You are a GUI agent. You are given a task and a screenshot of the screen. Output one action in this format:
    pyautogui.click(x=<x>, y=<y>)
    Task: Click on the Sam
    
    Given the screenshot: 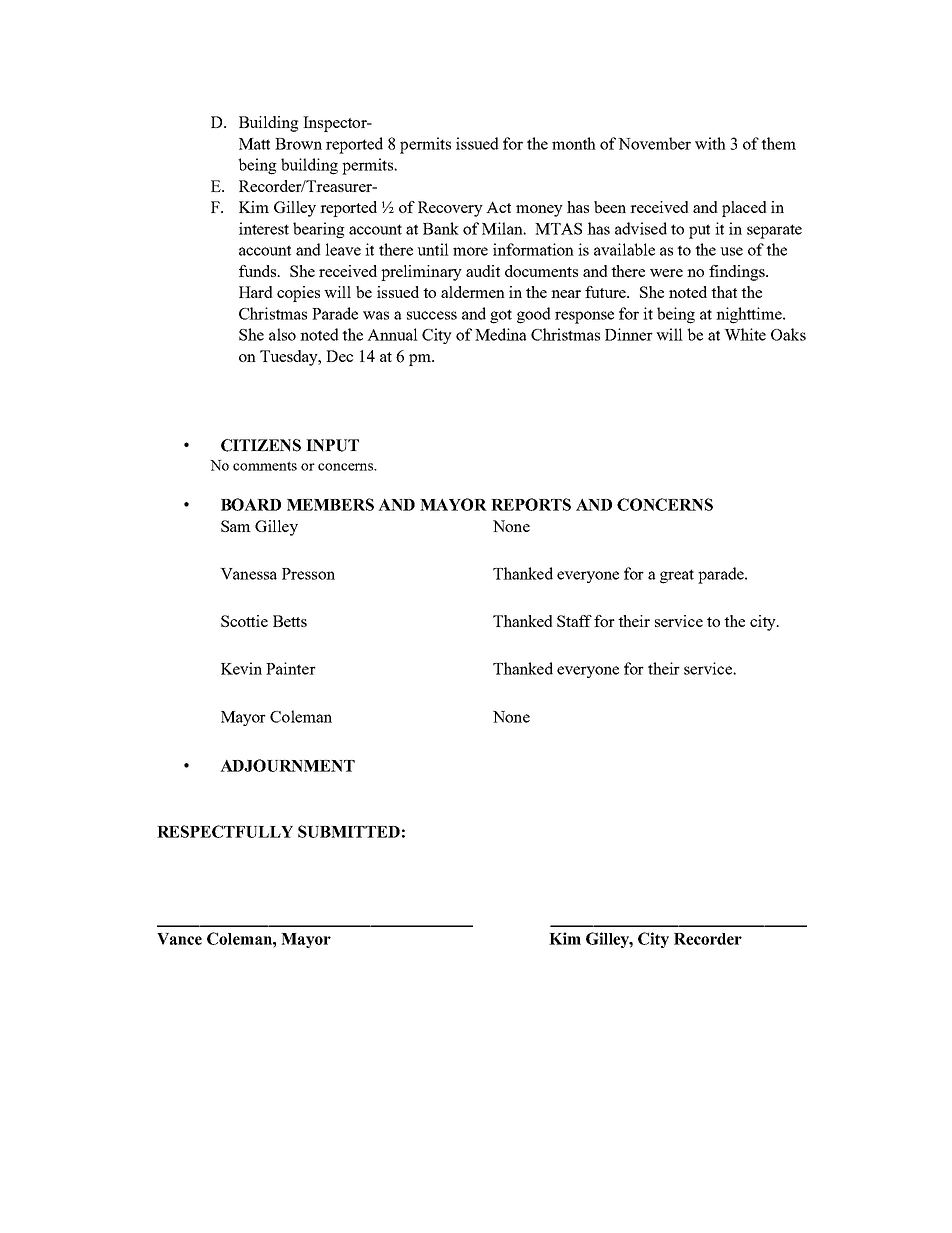 What is the action you would take?
    pyautogui.click(x=236, y=526)
